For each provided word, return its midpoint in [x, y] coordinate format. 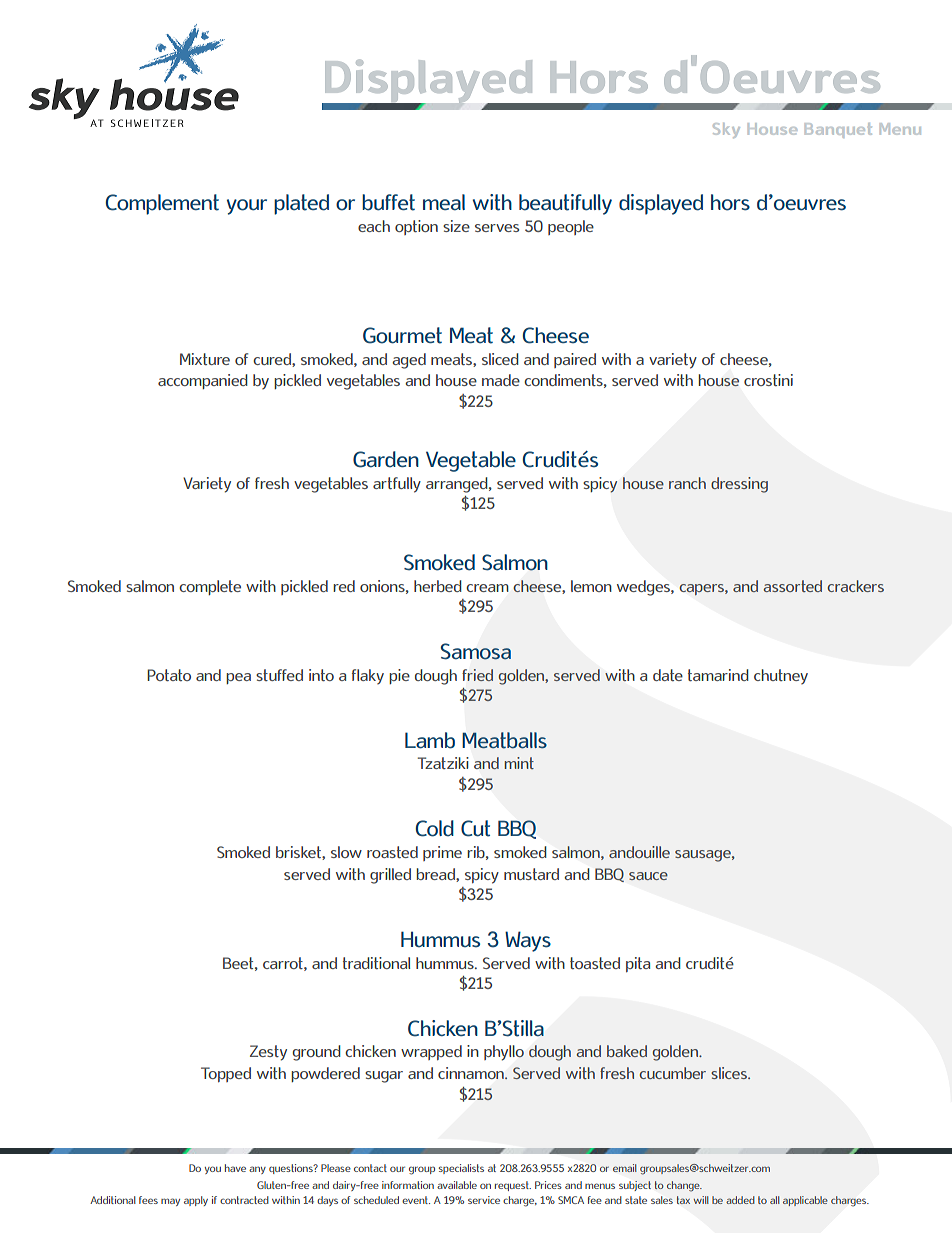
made [501, 380]
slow [346, 852]
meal [444, 202]
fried [477, 675]
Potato [169, 675]
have [235, 1168]
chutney [781, 676]
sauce [648, 876]
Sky [726, 130]
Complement [162, 204]
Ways [528, 941]
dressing [739, 485]
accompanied [203, 381]
